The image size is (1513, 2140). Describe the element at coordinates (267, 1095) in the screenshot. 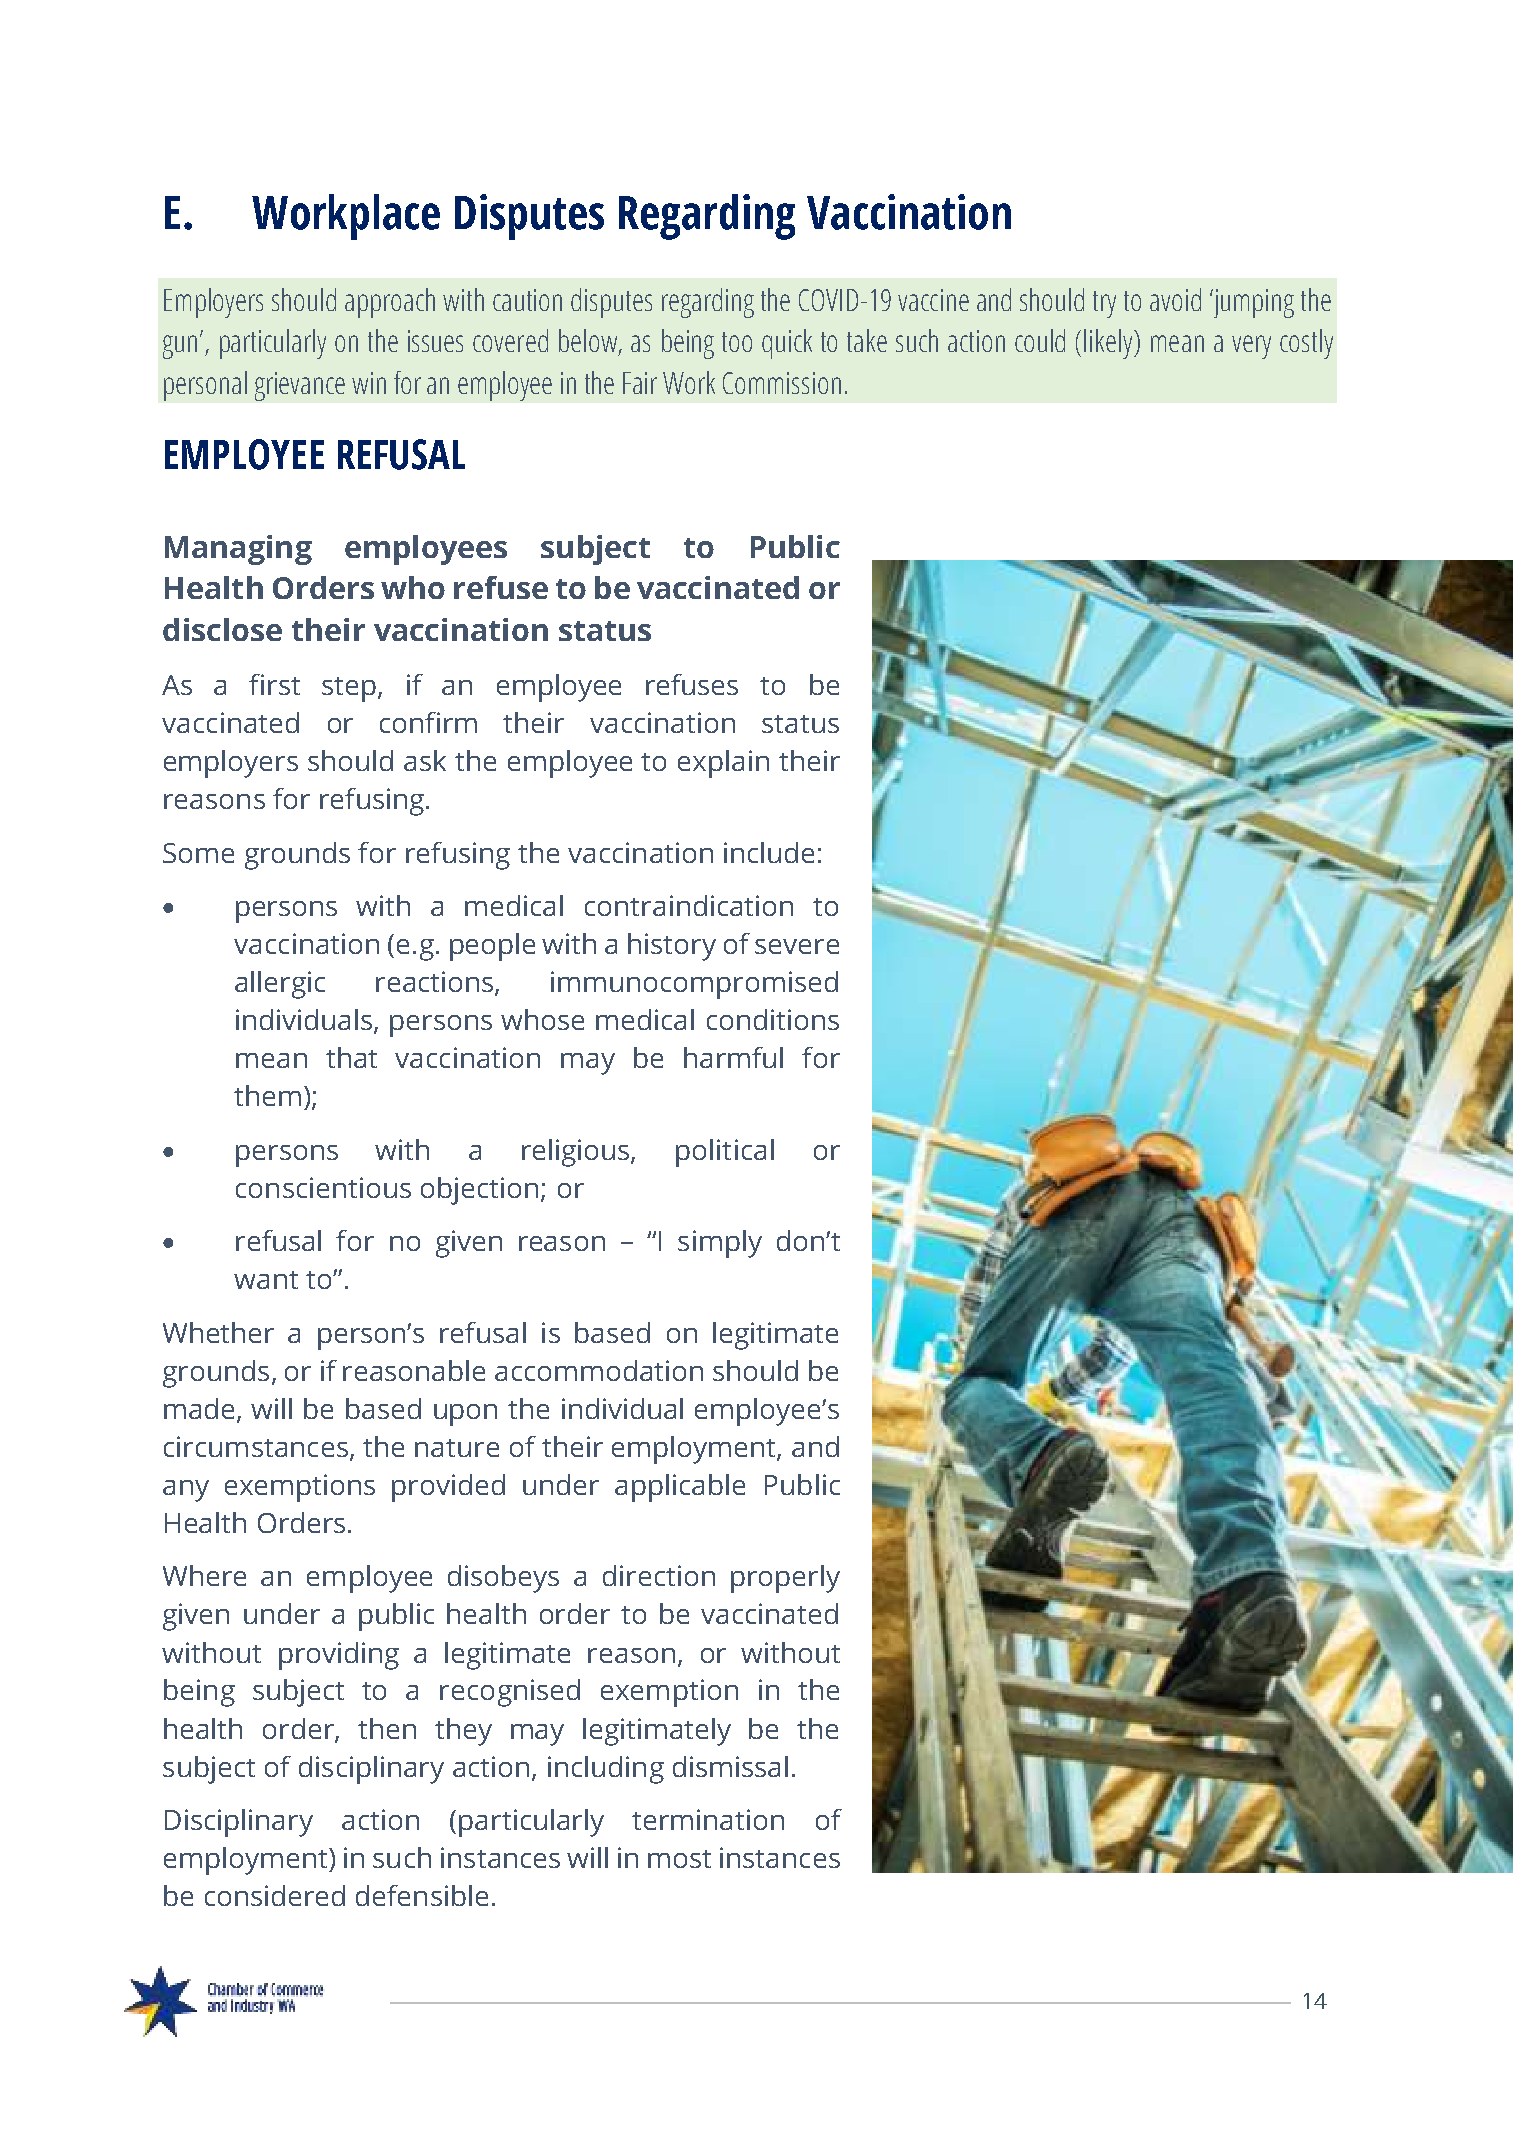

I see `them` at that location.
